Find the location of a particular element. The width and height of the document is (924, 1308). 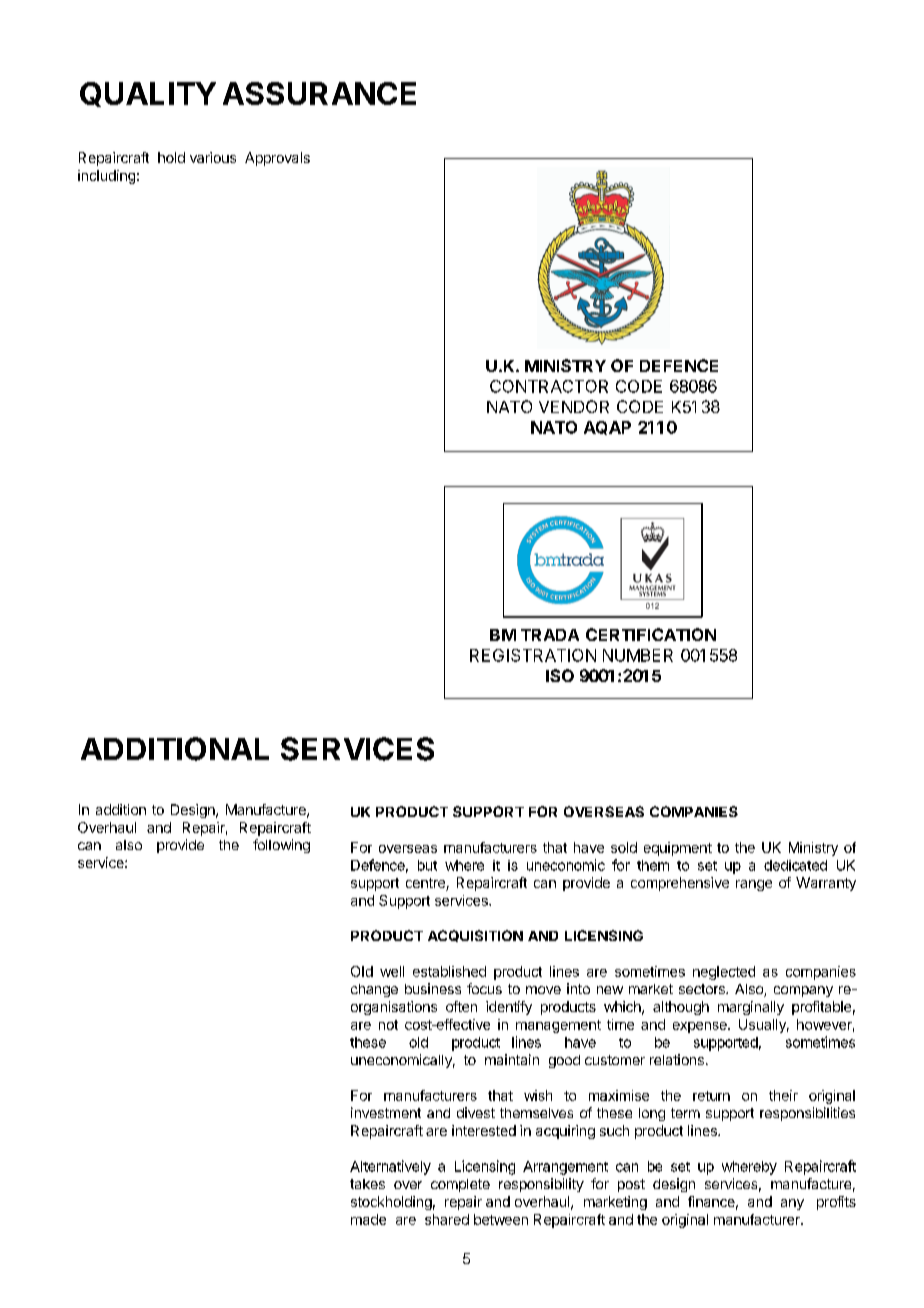

complete is located at coordinates (460, 1185).
